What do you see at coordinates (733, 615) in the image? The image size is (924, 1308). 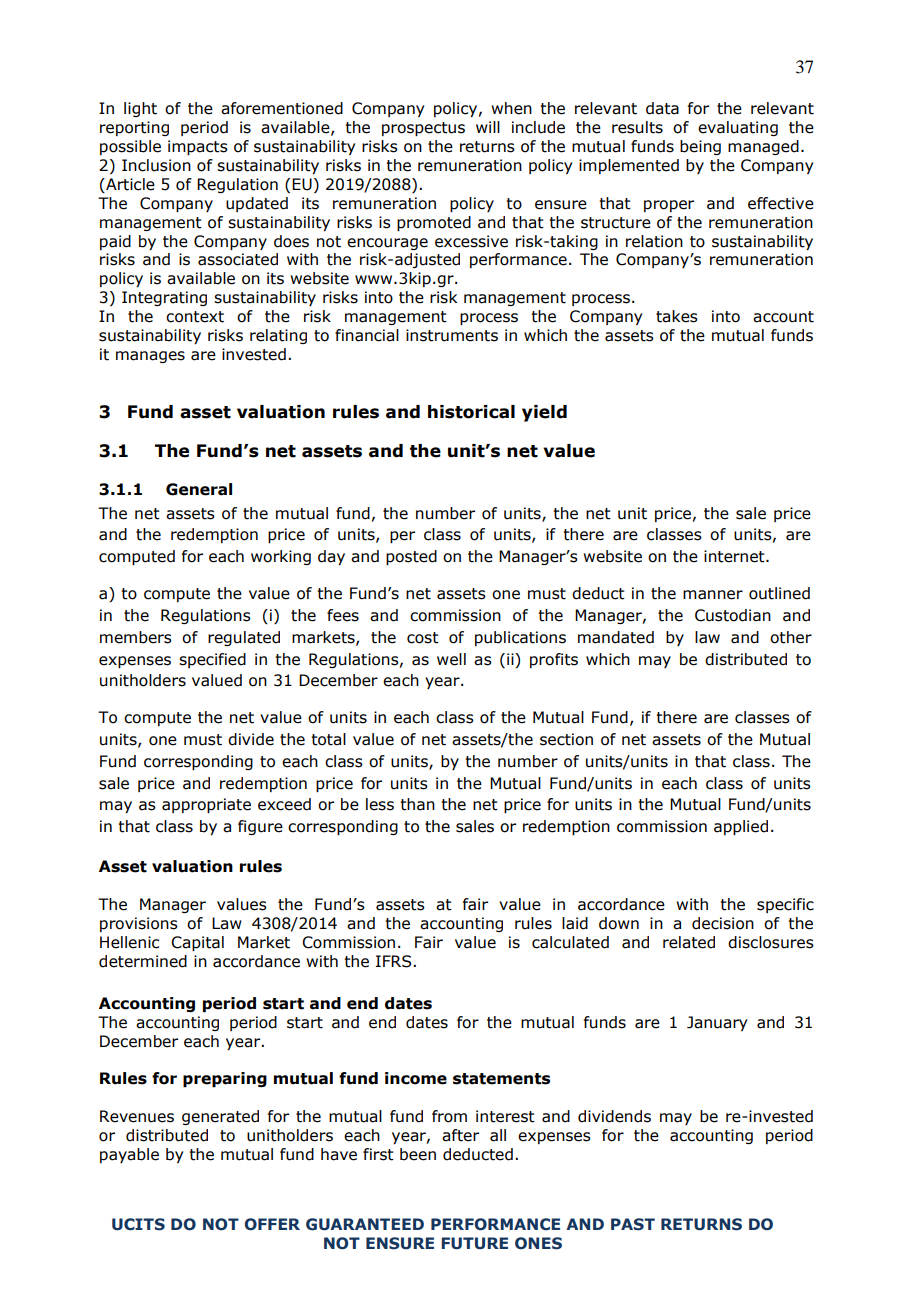 I see `Custodian` at bounding box center [733, 615].
